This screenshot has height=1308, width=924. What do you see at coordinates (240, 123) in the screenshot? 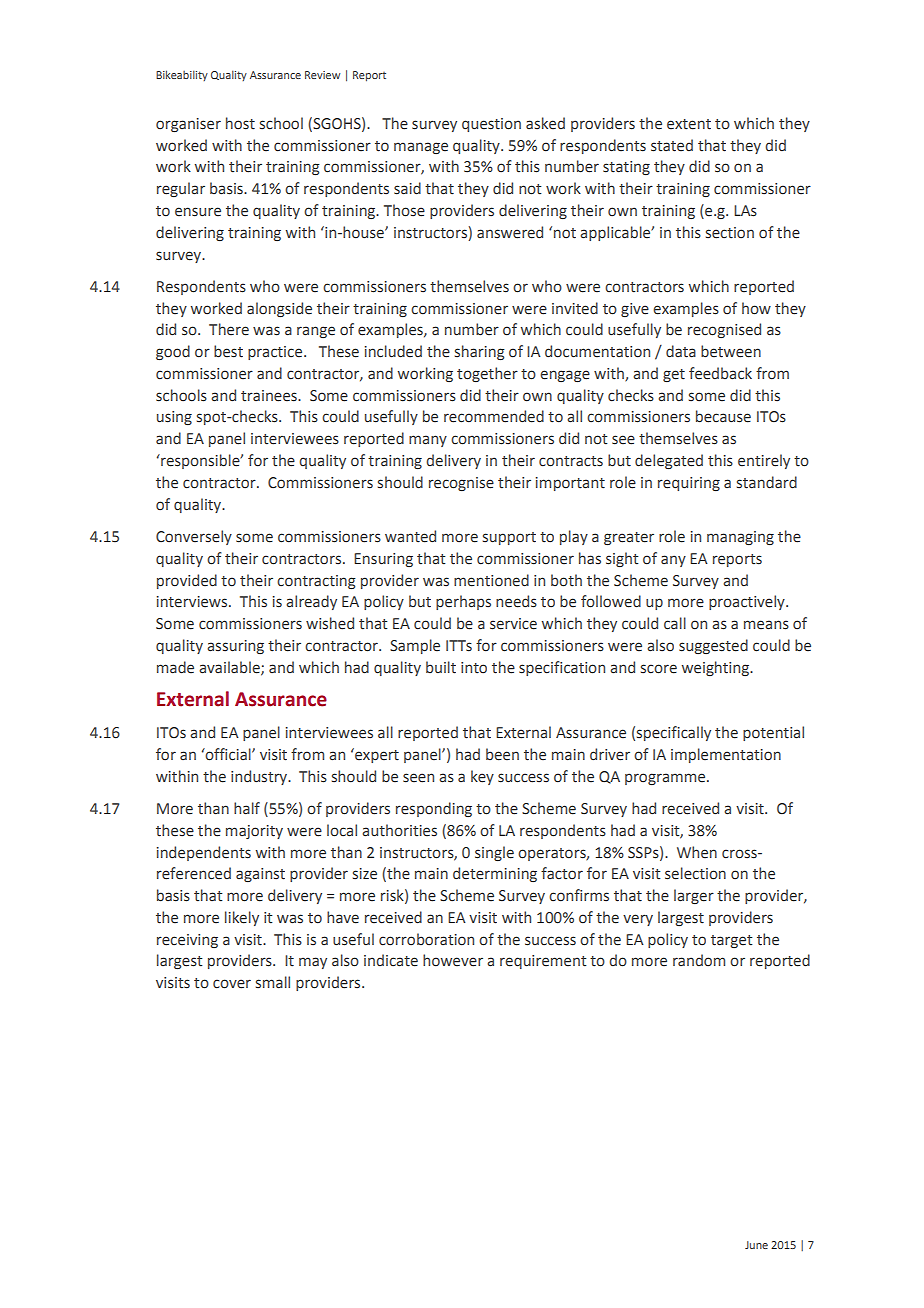
I see `host` at bounding box center [240, 123].
